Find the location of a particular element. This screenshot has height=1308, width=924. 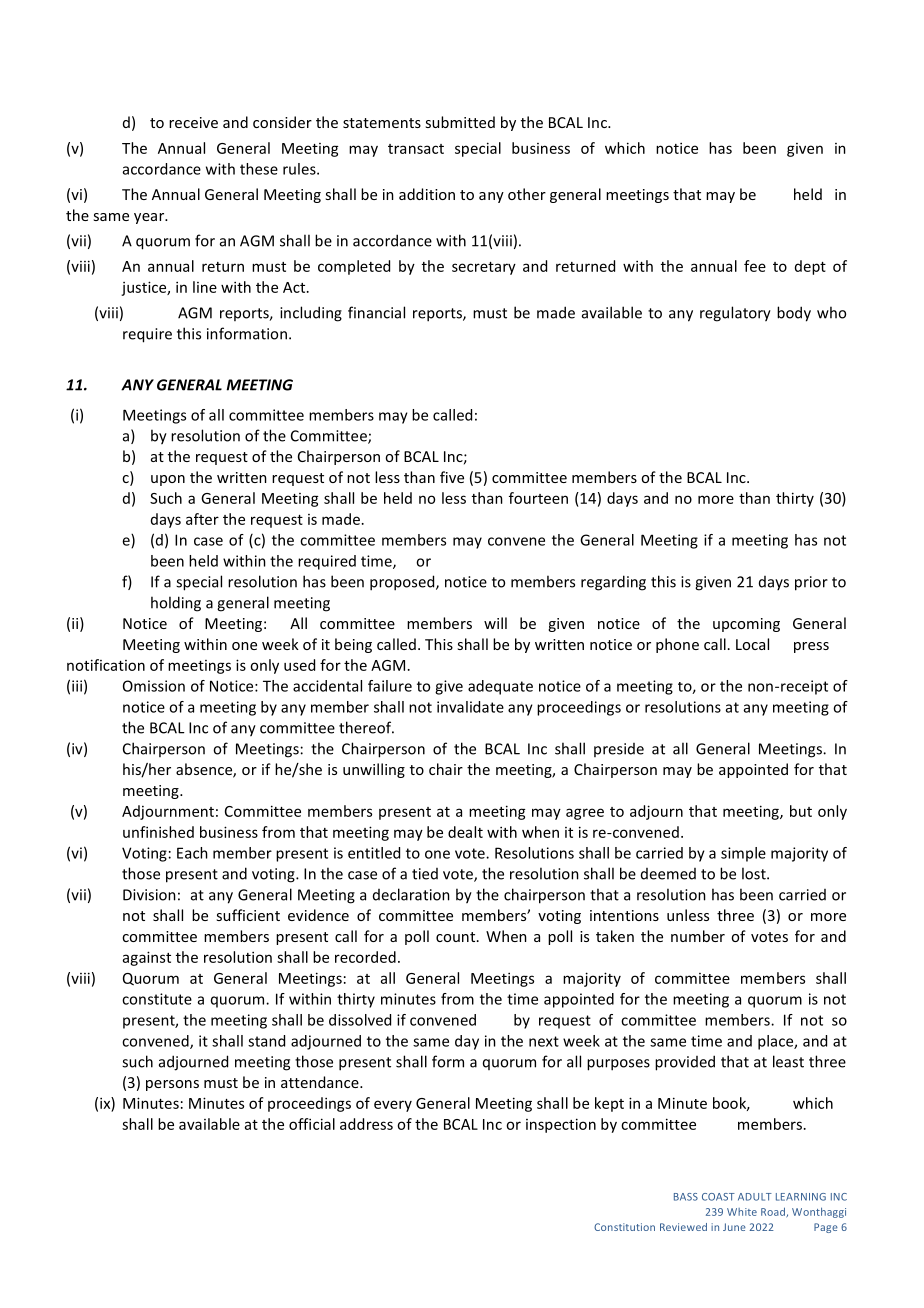

simple is located at coordinates (743, 854).
